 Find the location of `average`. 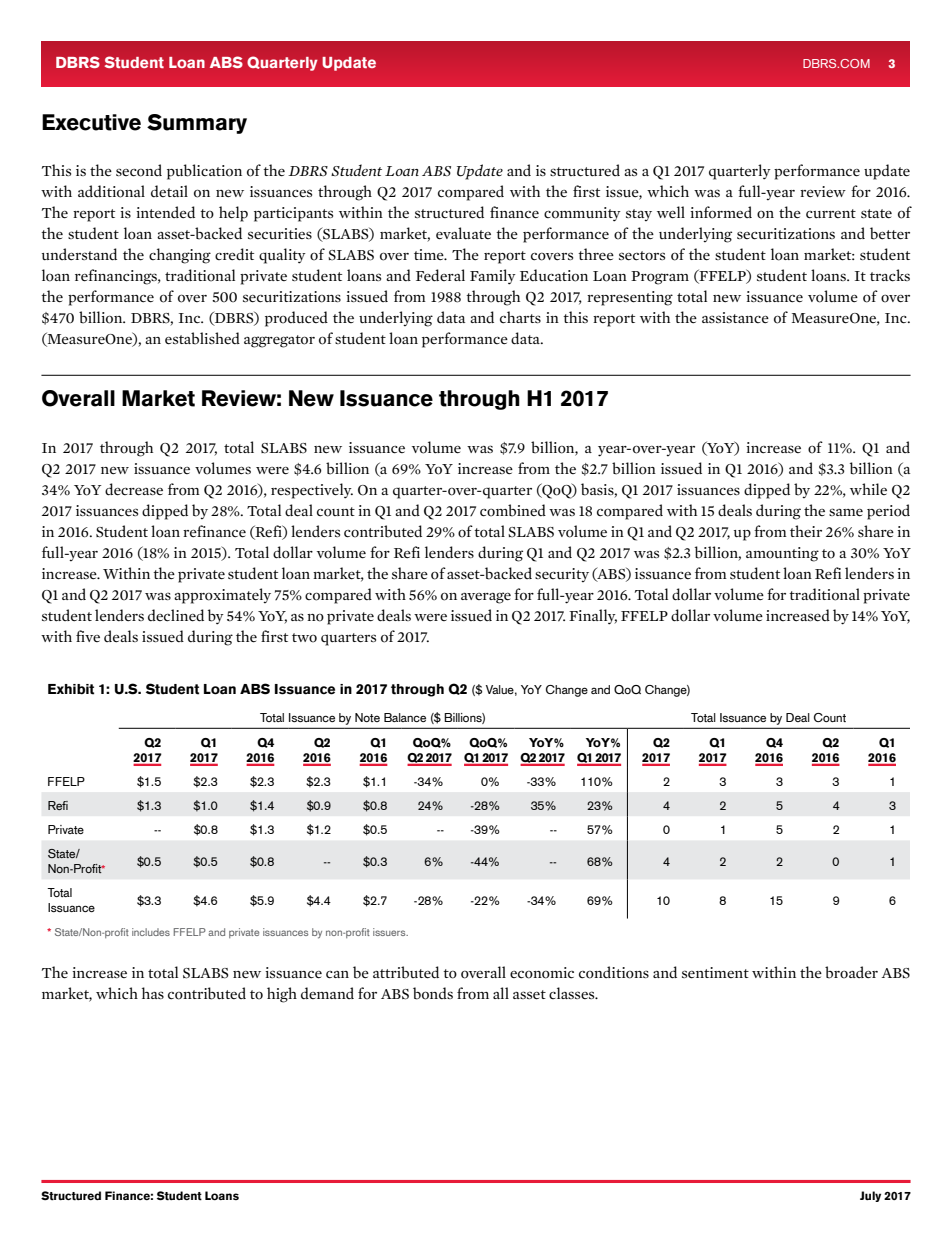

average is located at coordinates (486, 598).
